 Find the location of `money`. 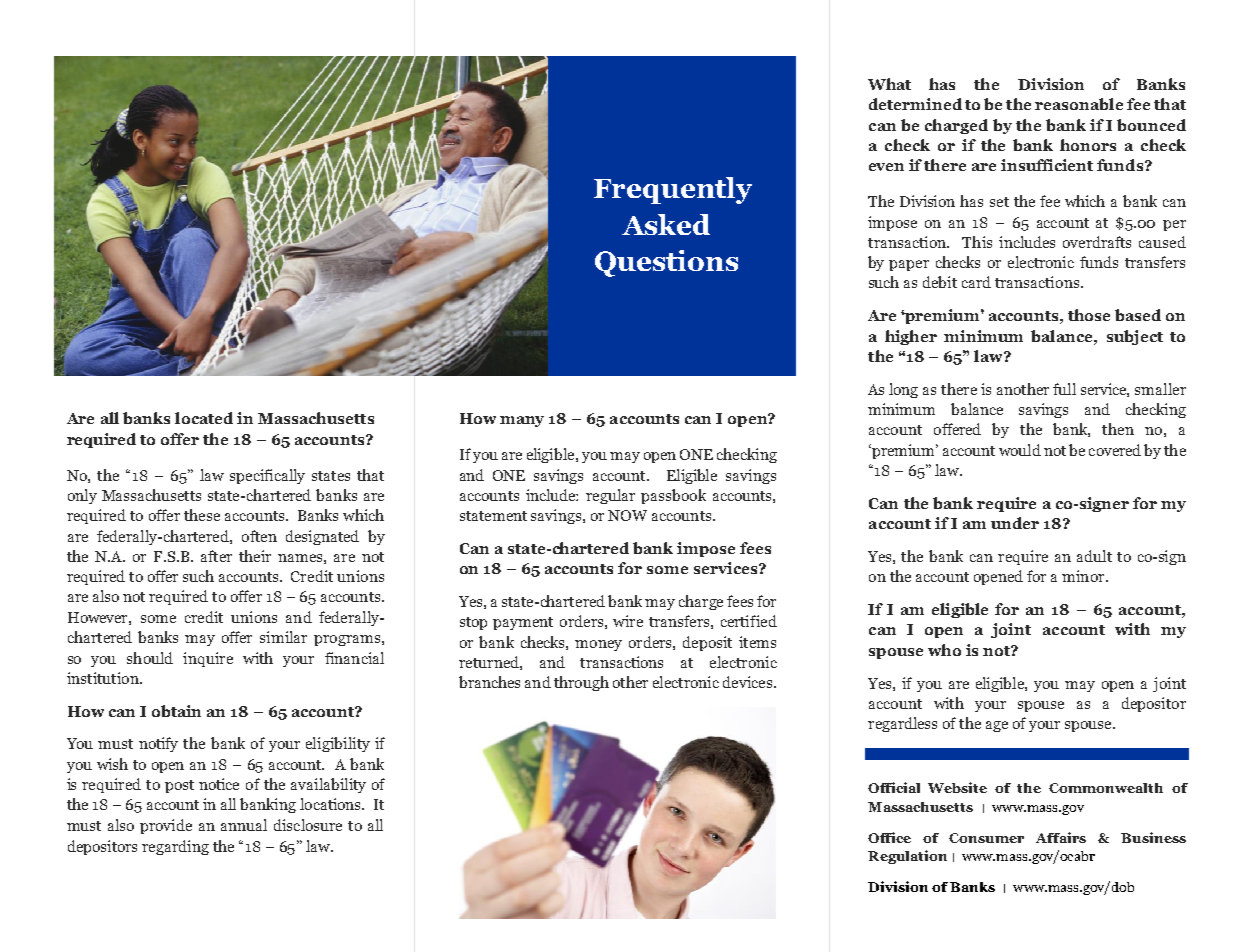

money is located at coordinates (598, 645).
